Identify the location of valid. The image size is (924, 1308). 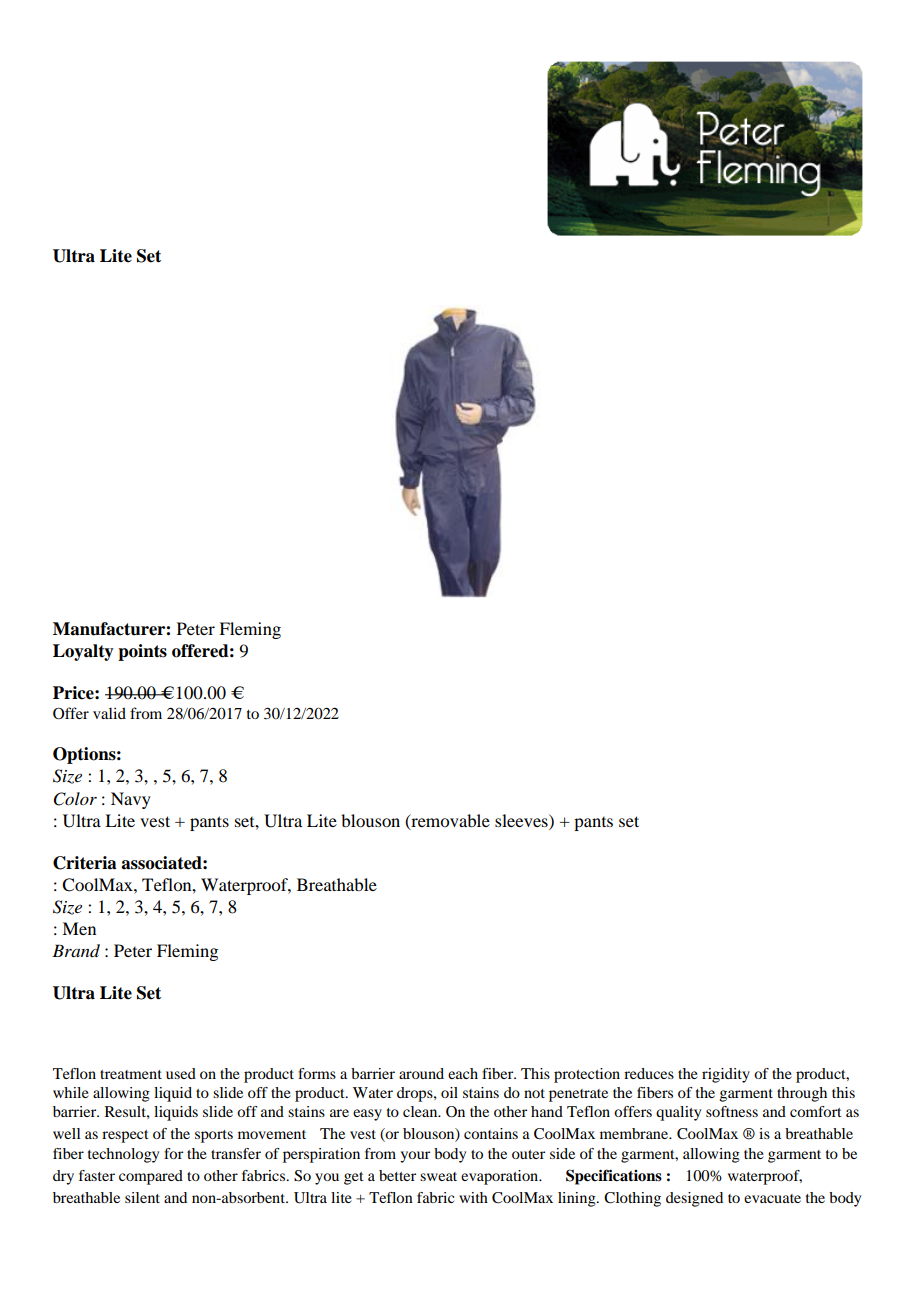
(109, 713).
